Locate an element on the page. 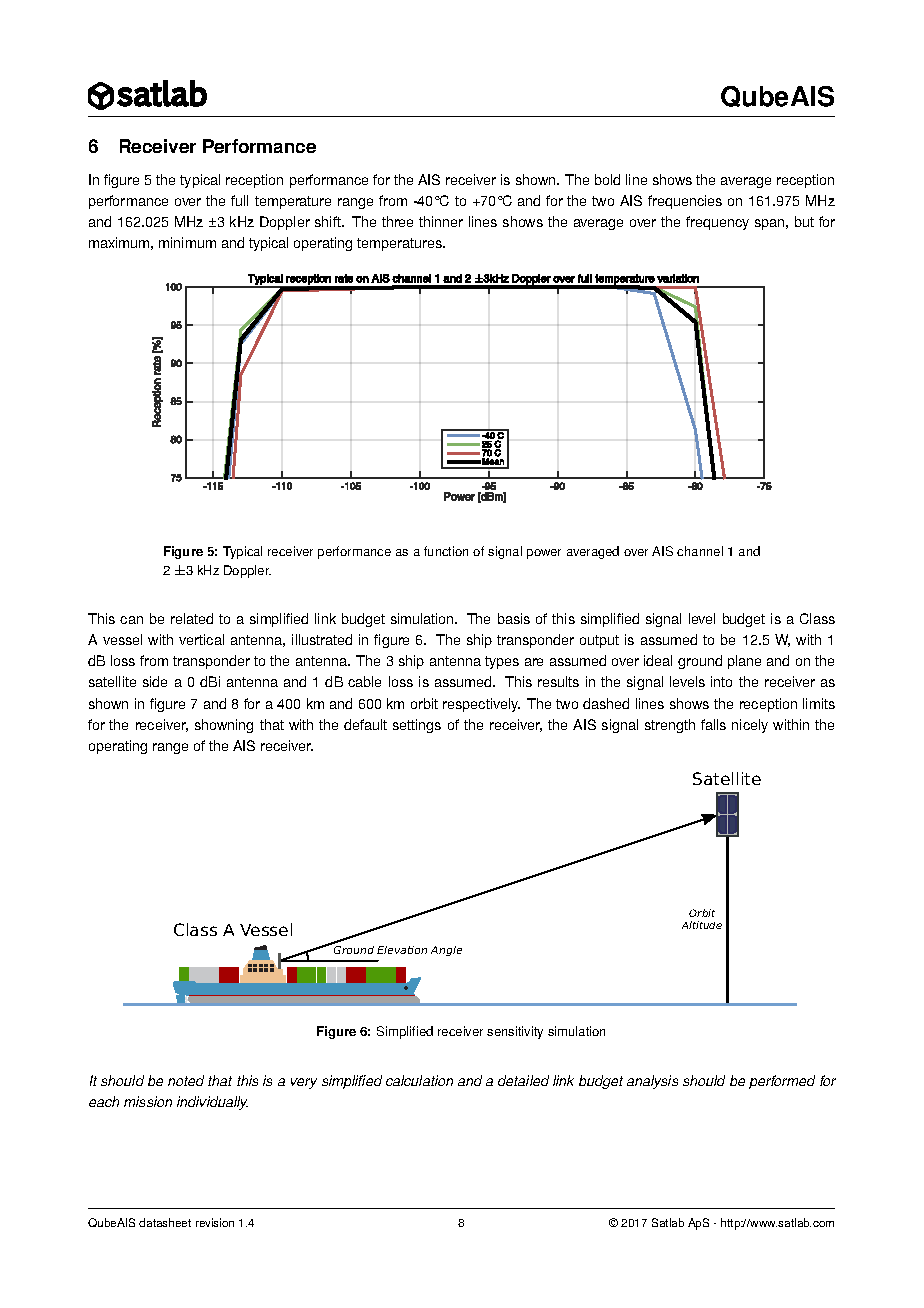 The image size is (924, 1308). respectively is located at coordinates (481, 705).
